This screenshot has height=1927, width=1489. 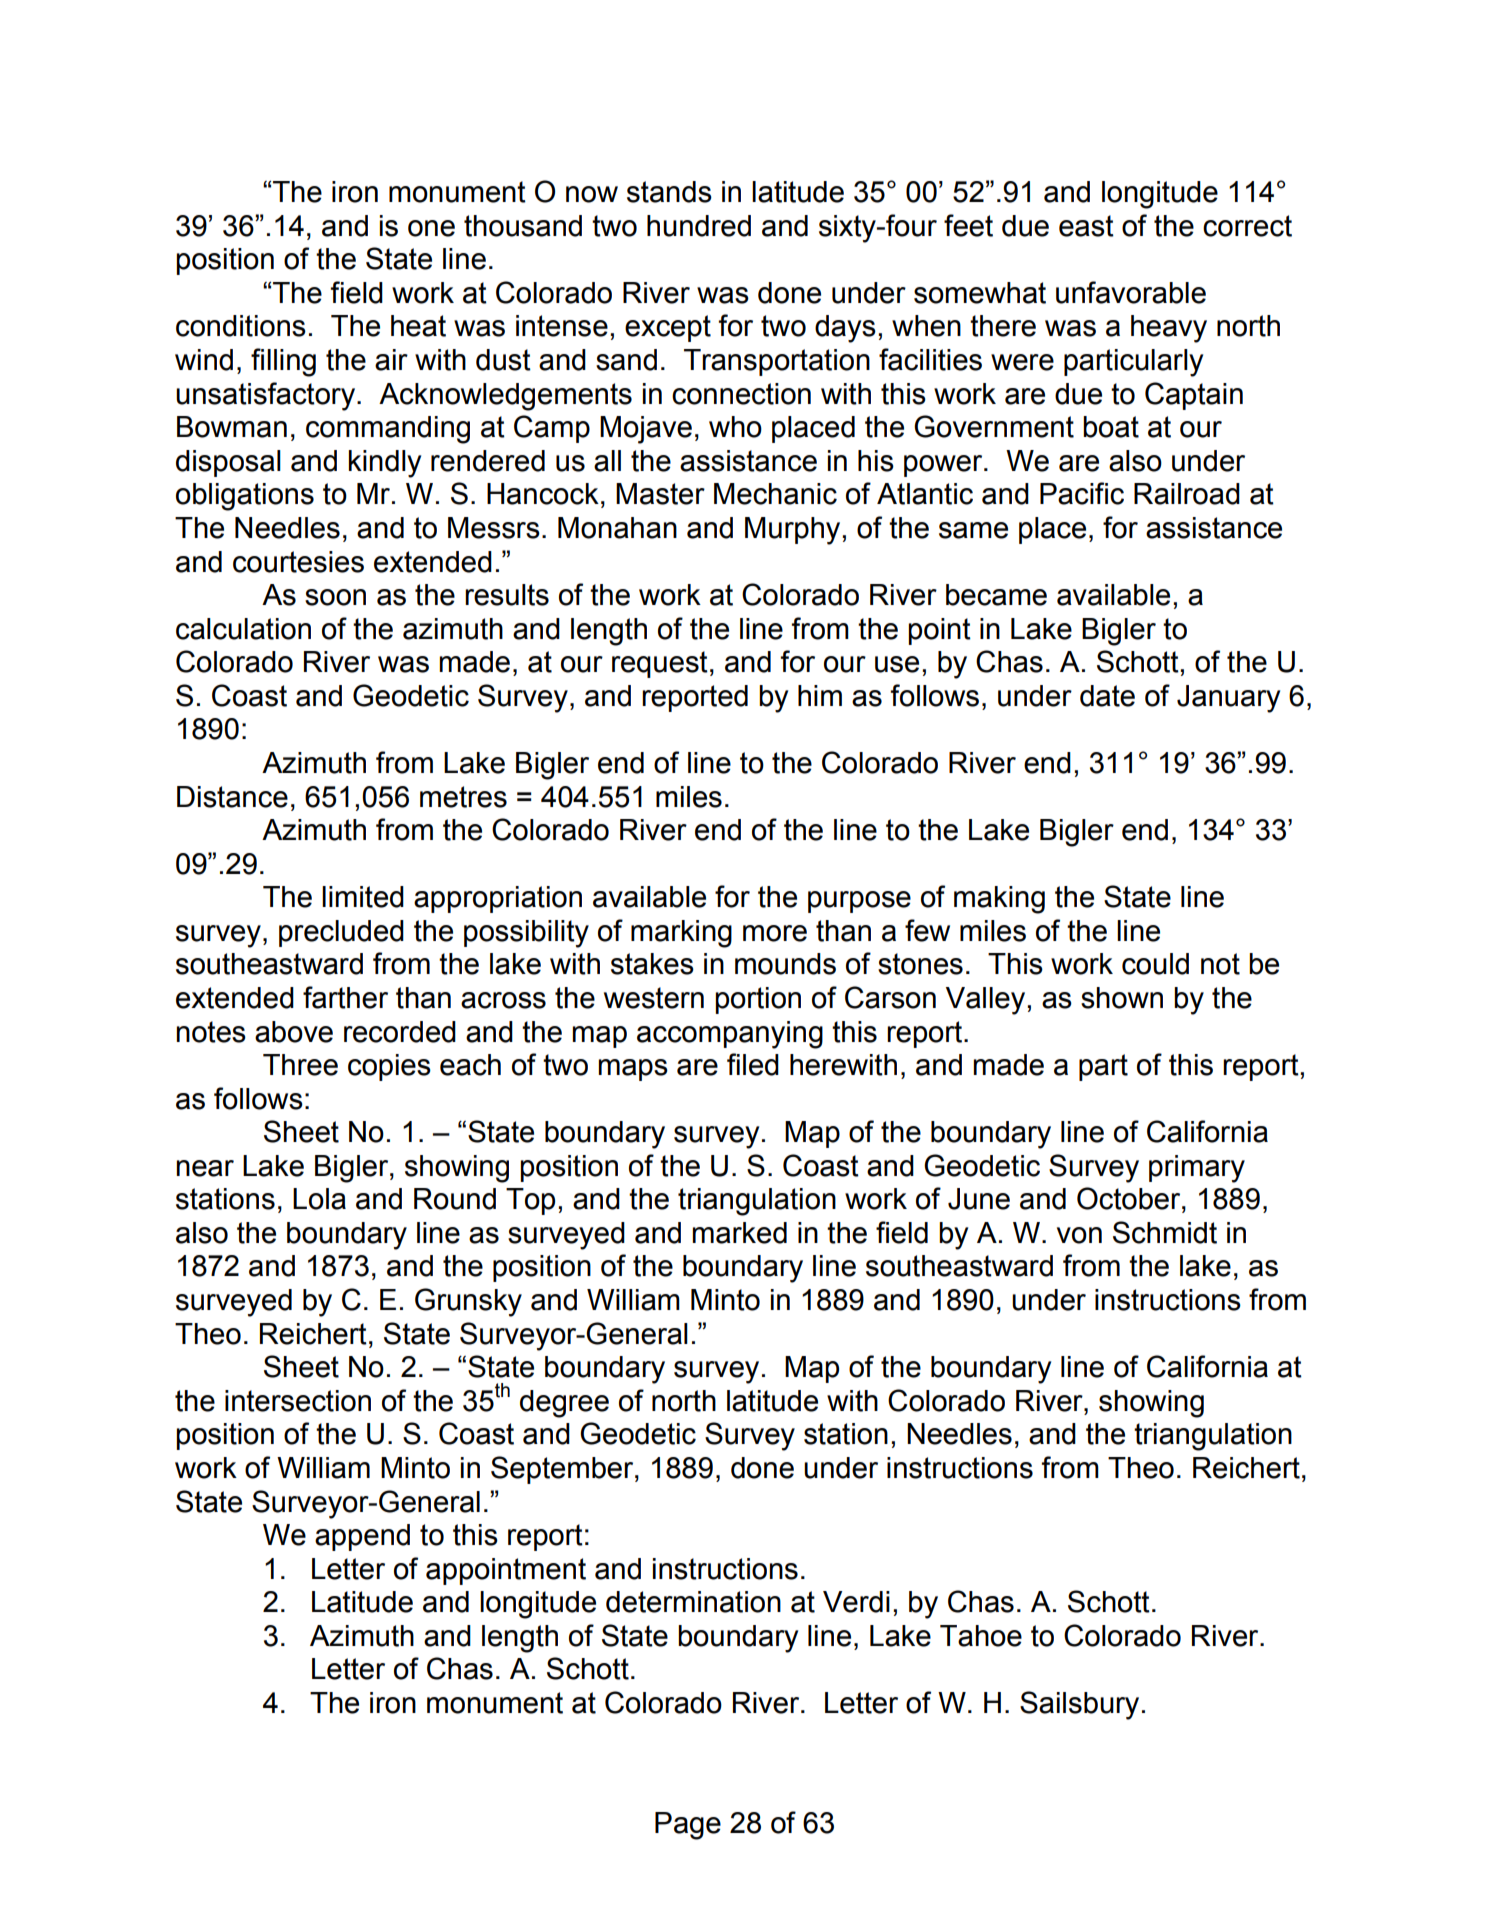 I want to click on unfavorable, so click(x=1131, y=292).
